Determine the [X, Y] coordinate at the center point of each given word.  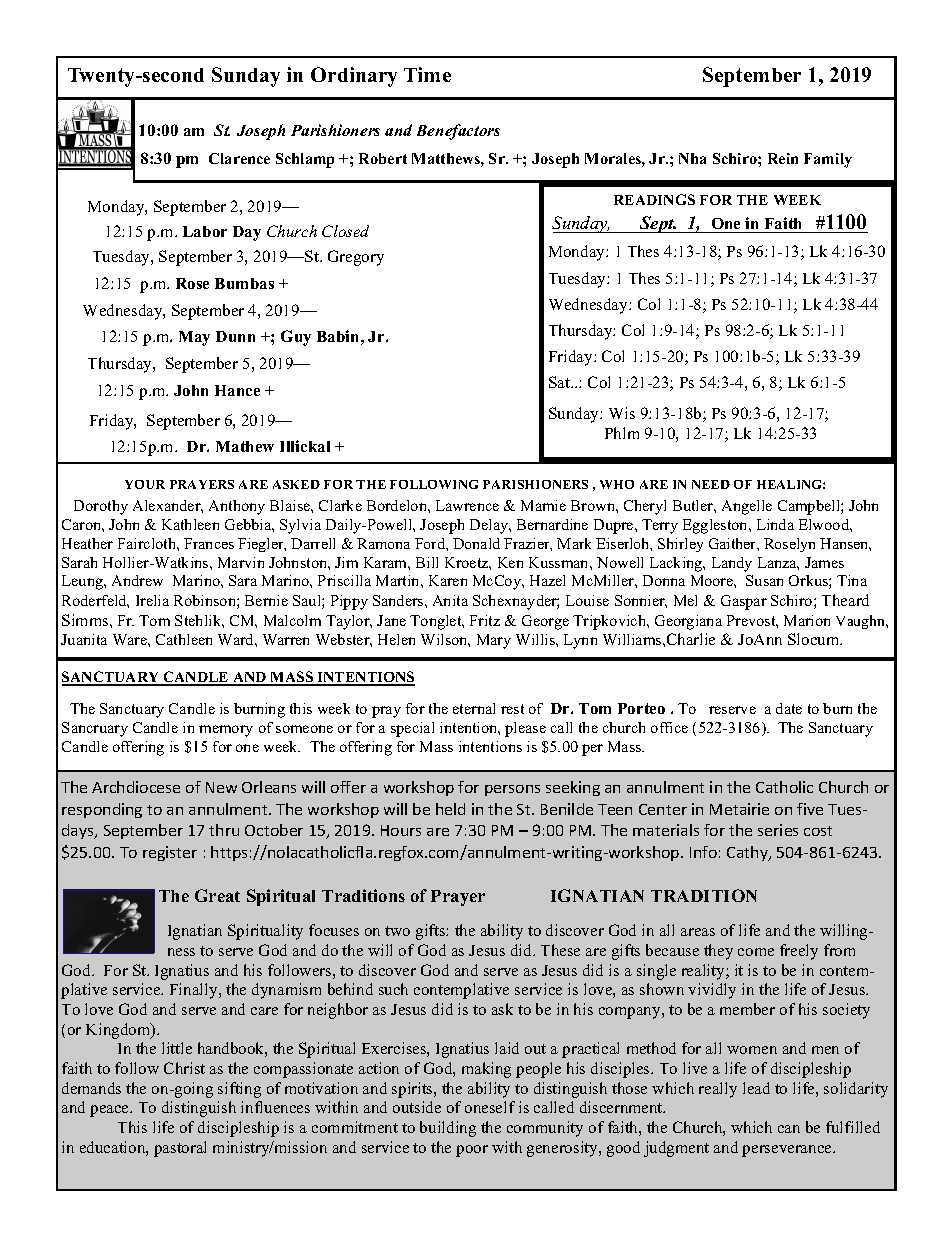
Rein [783, 158]
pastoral [180, 1149]
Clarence [239, 158]
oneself [490, 1107]
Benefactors [458, 132]
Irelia [152, 600]
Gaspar [744, 602]
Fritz [485, 620]
